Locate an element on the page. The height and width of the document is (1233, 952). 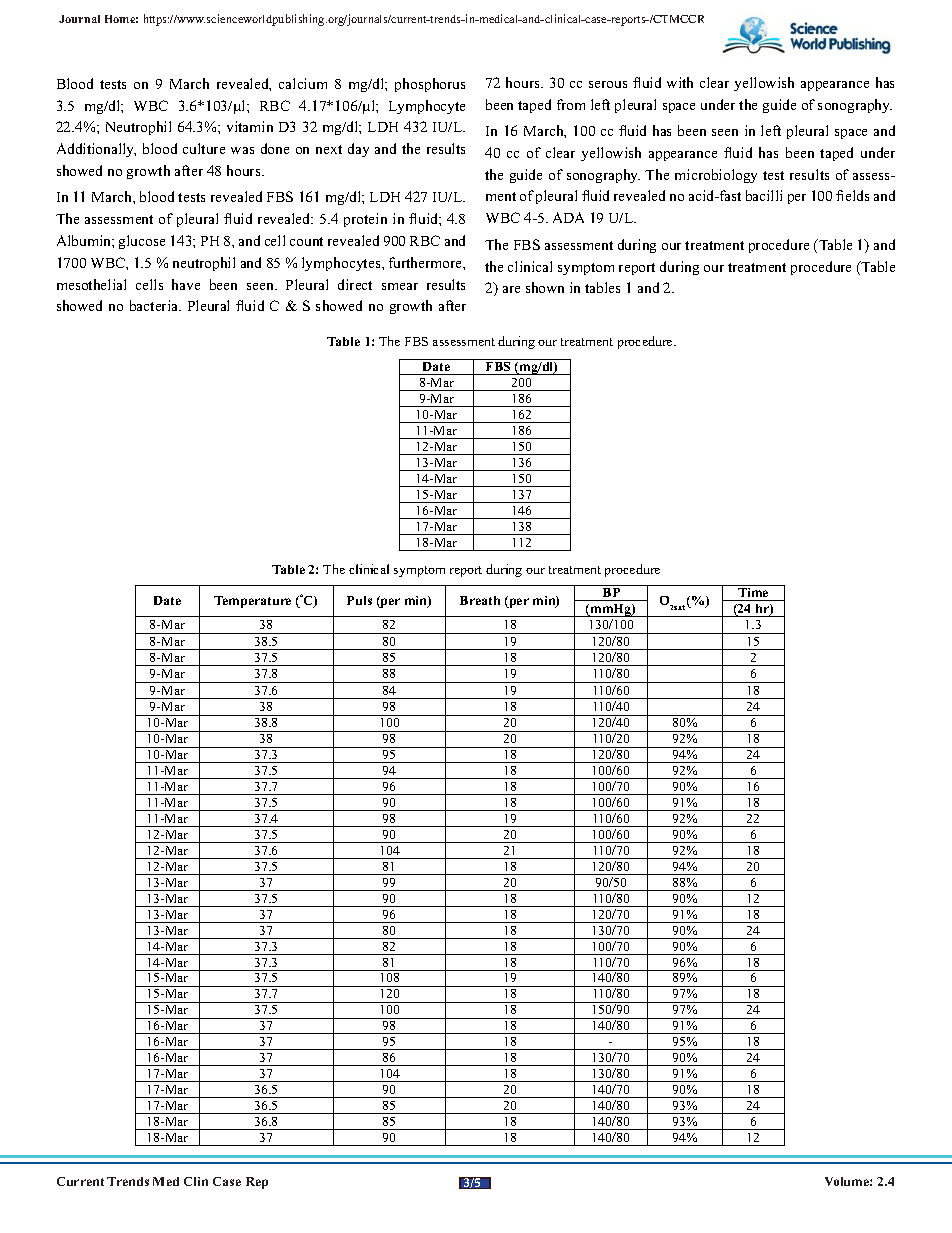
are is located at coordinates (511, 289).
